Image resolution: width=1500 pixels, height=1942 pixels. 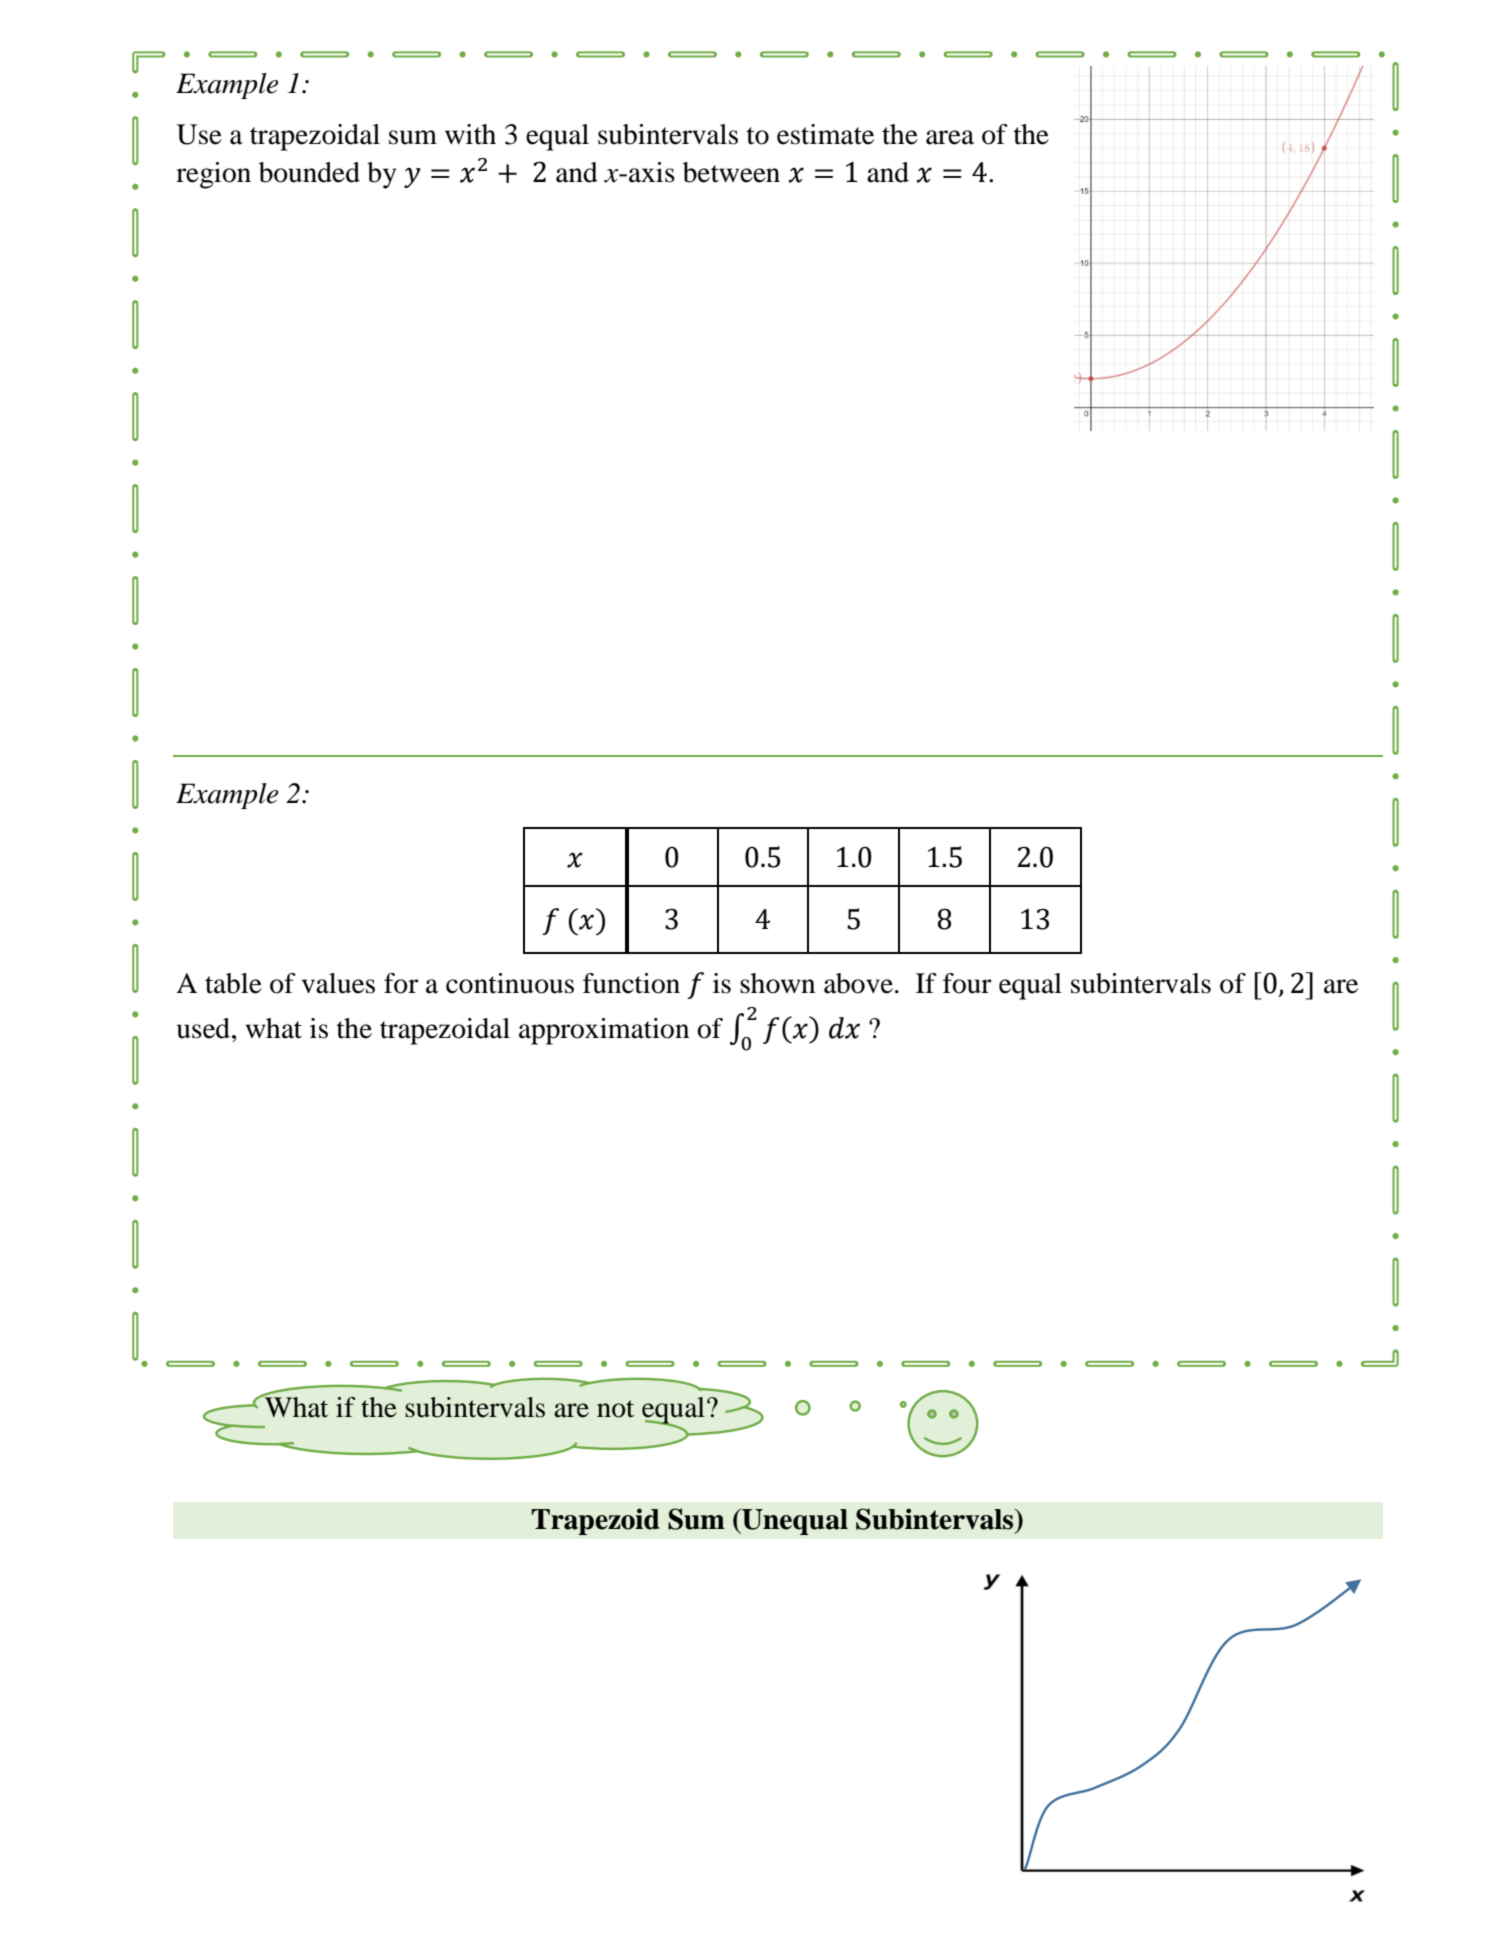 I want to click on function, so click(x=631, y=983).
